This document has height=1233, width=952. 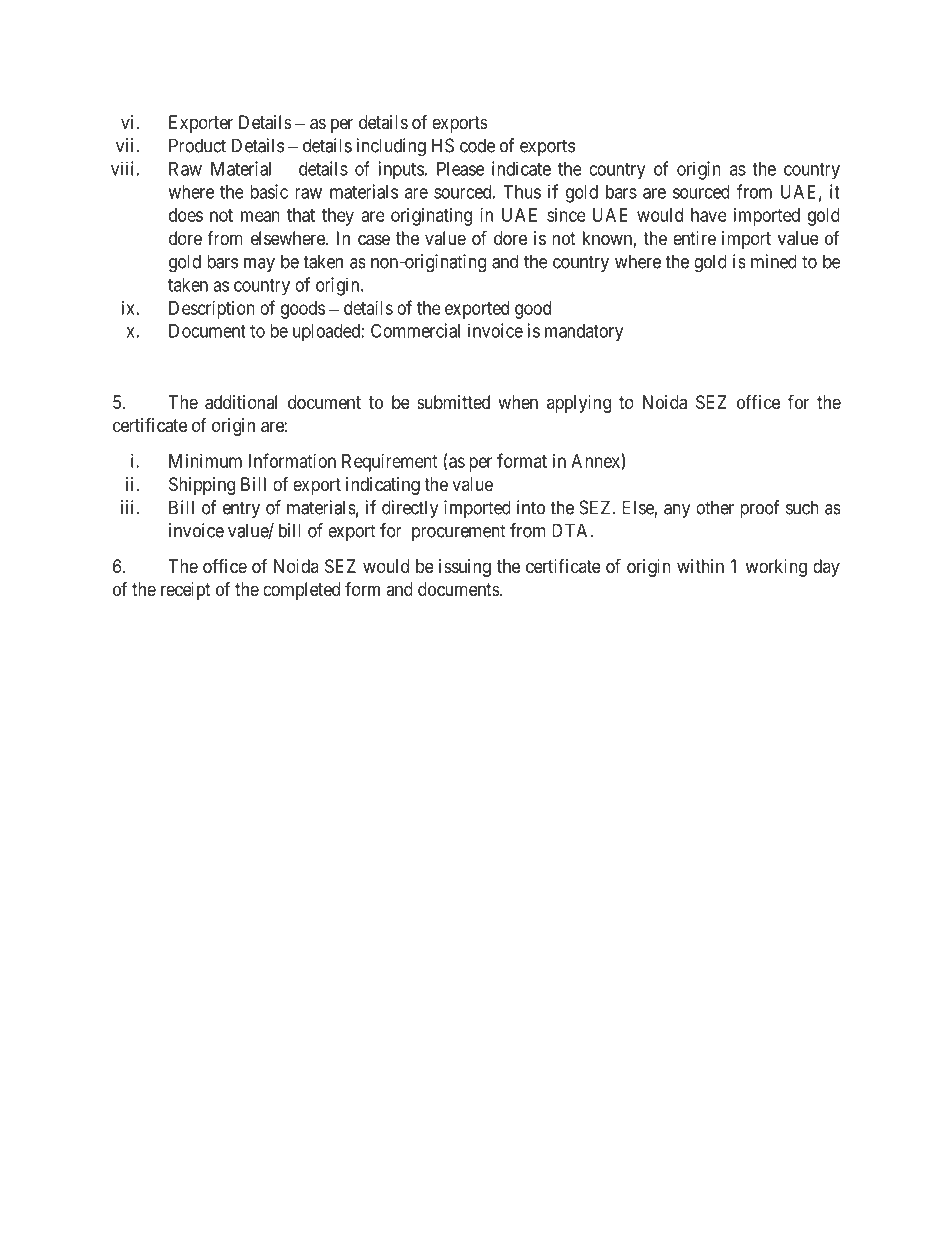 I want to click on additional, so click(x=241, y=402).
